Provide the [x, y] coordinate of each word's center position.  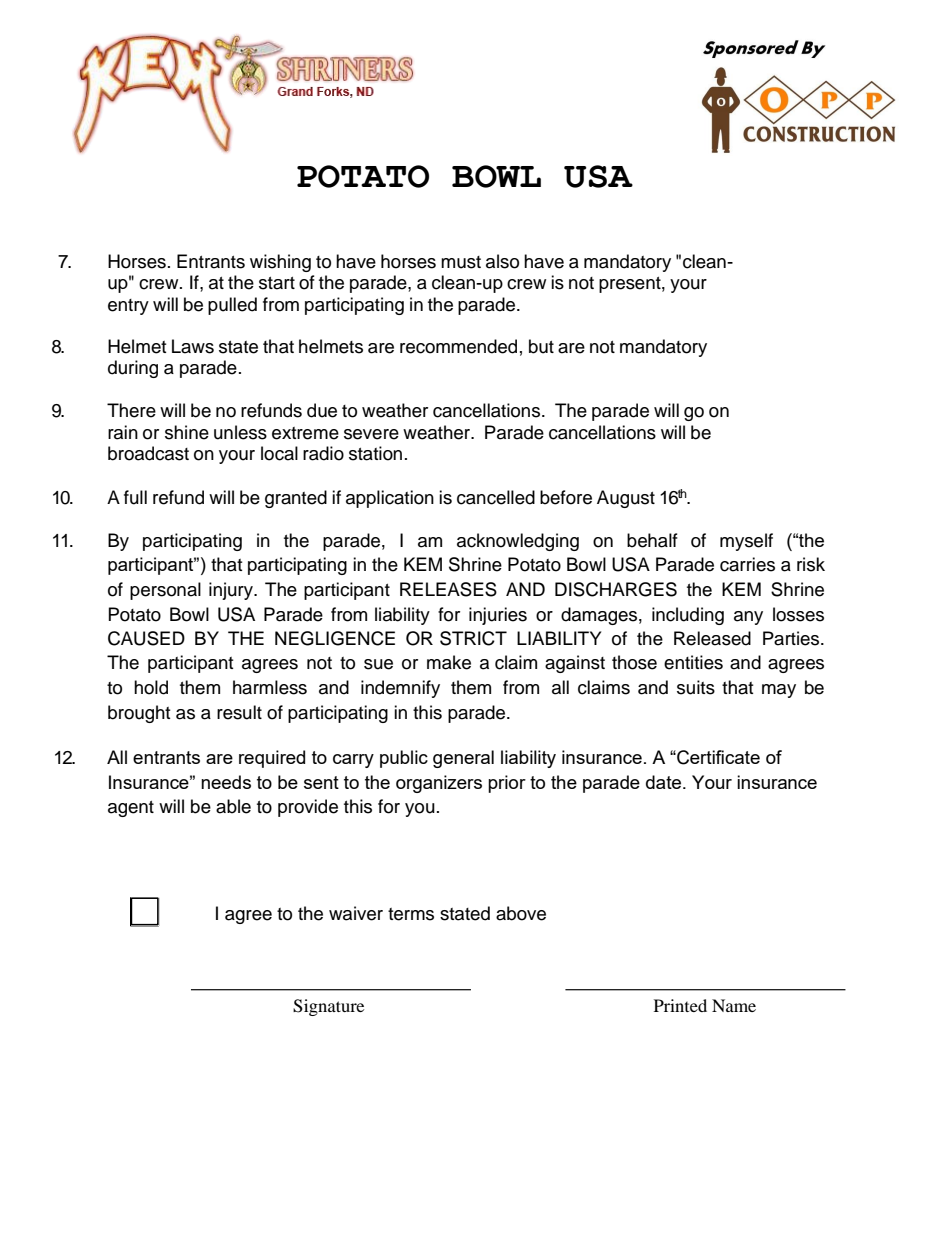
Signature [328, 1007]
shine [187, 432]
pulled [232, 306]
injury [232, 591]
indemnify [400, 689]
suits [696, 687]
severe [371, 434]
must [461, 262]
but [541, 346]
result [239, 712]
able [233, 806]
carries [747, 564]
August [626, 499]
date [663, 782]
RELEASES [448, 589]
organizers [439, 784]
